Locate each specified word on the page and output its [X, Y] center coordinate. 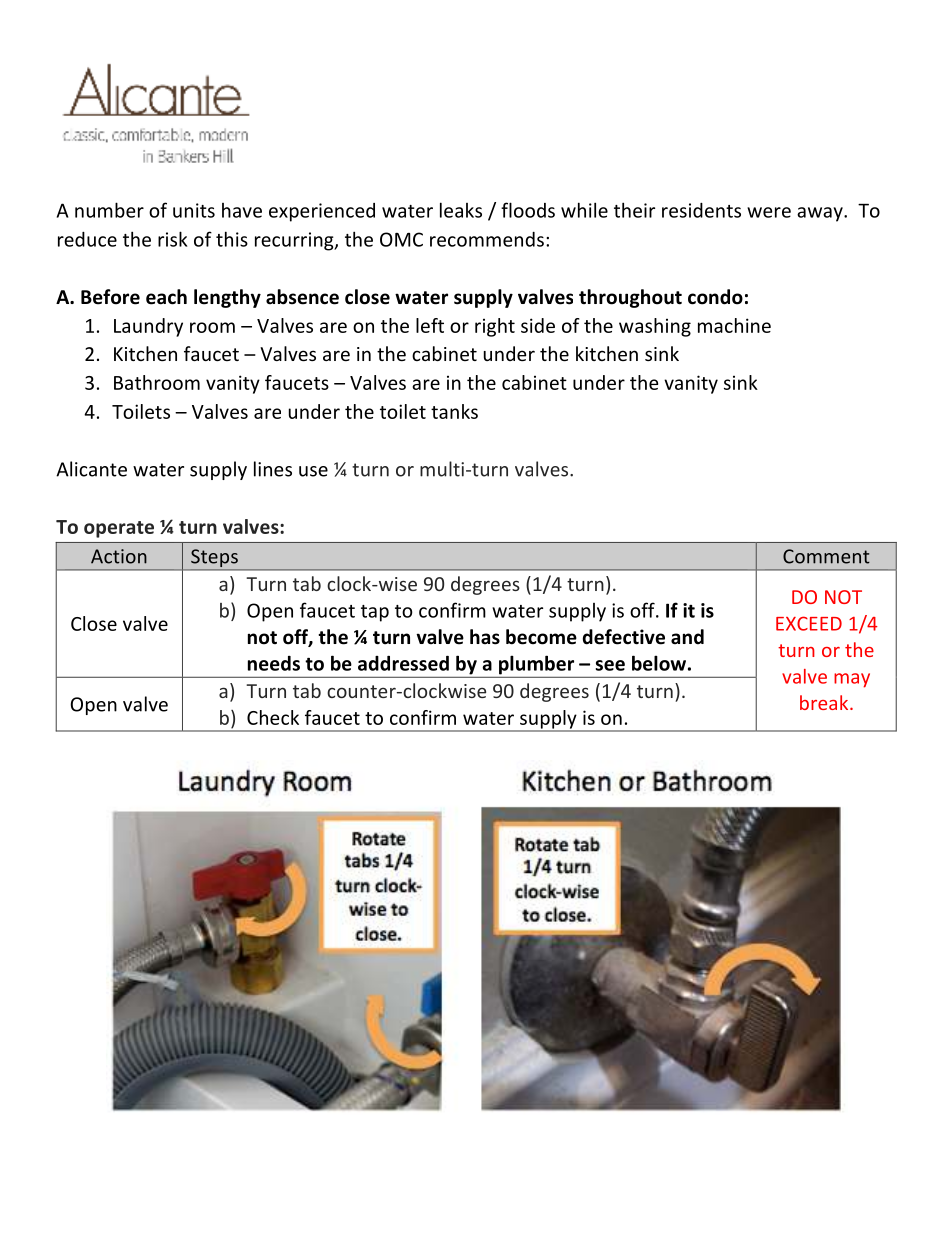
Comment [826, 556]
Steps [214, 559]
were [769, 212]
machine [734, 325]
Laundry [148, 327]
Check [273, 717]
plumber [536, 665]
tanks [454, 411]
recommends [487, 239]
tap [375, 613]
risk [173, 239]
